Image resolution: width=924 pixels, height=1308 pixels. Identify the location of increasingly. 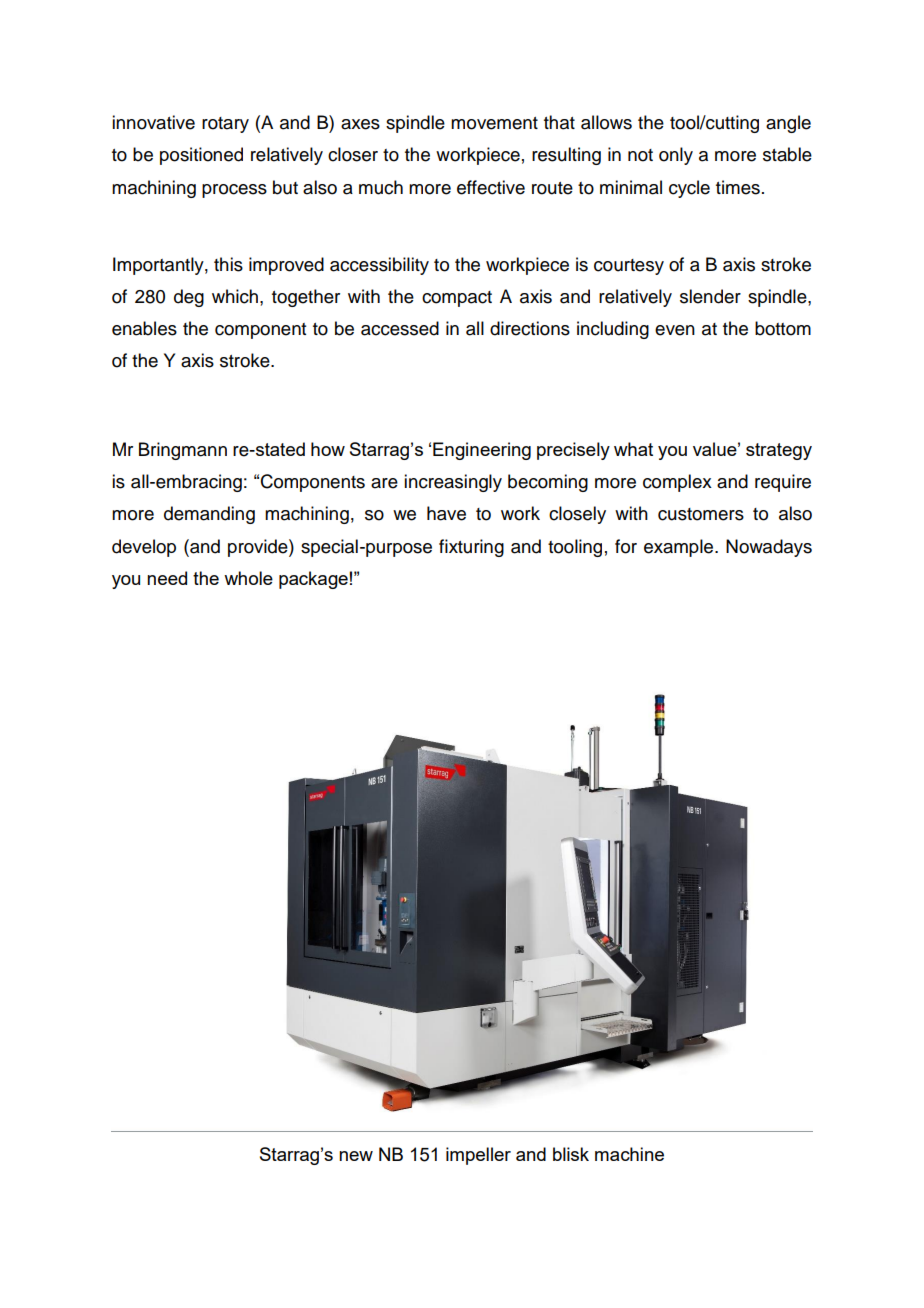
(453, 483).
